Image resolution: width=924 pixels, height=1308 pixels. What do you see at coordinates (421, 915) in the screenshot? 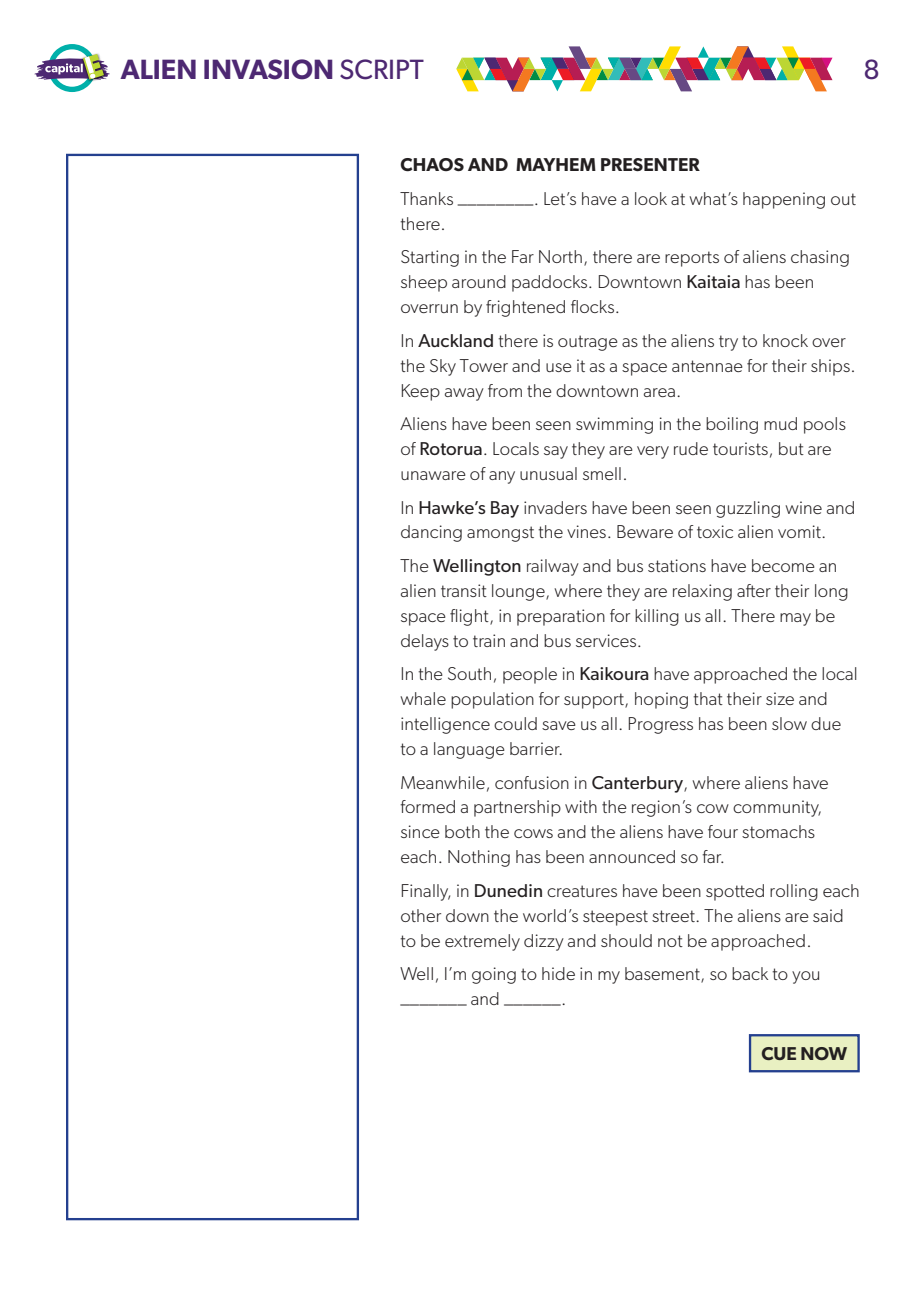
I see `other` at bounding box center [421, 915].
